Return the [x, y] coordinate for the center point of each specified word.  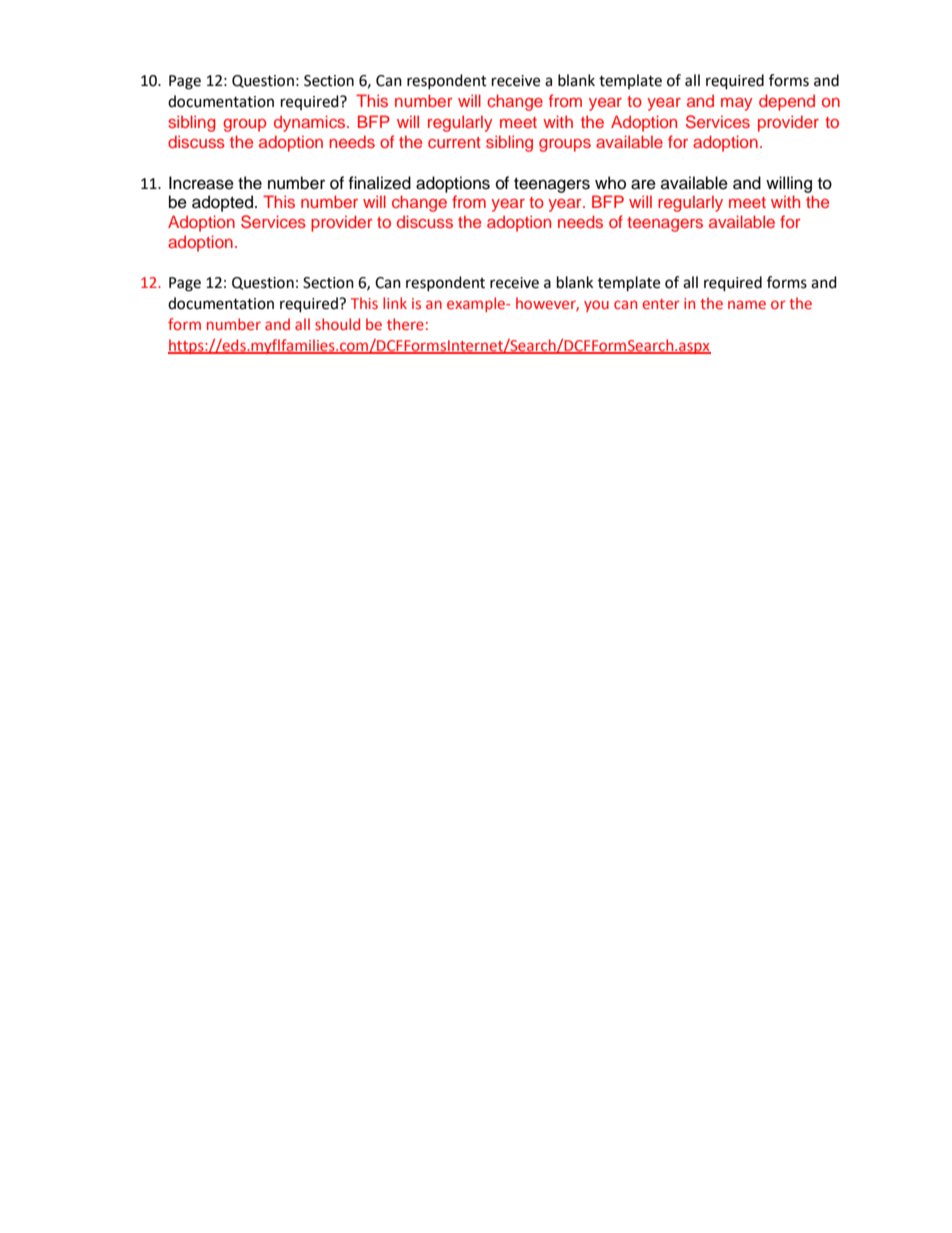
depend [787, 102]
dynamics [311, 123]
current [454, 142]
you [596, 306]
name [747, 304]
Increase [201, 183]
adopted [222, 203]
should [337, 324]
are [643, 184]
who [610, 183]
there [405, 324]
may [737, 104]
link [395, 303]
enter [661, 304]
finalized [379, 183]
